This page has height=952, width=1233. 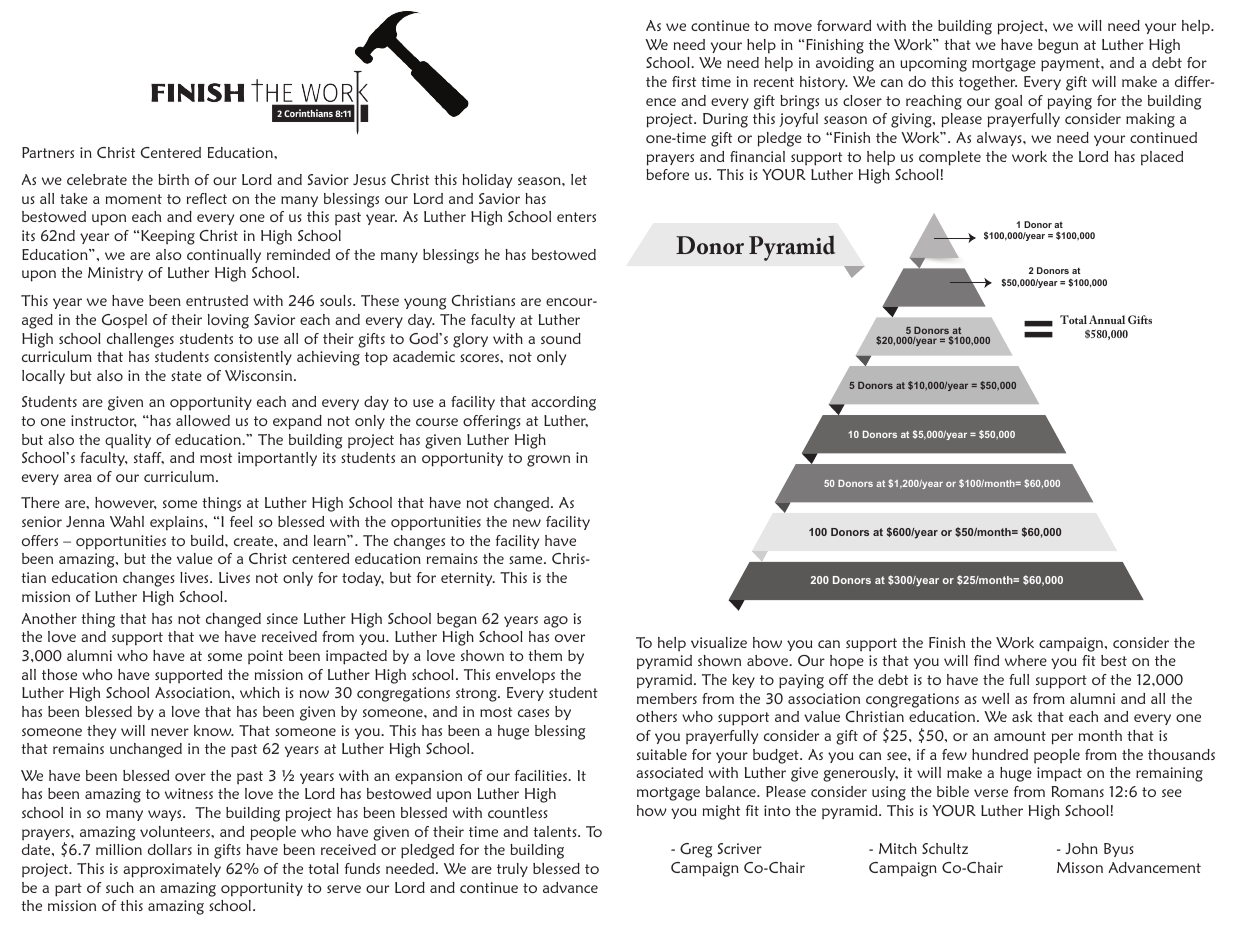 I want to click on point, so click(x=265, y=657).
